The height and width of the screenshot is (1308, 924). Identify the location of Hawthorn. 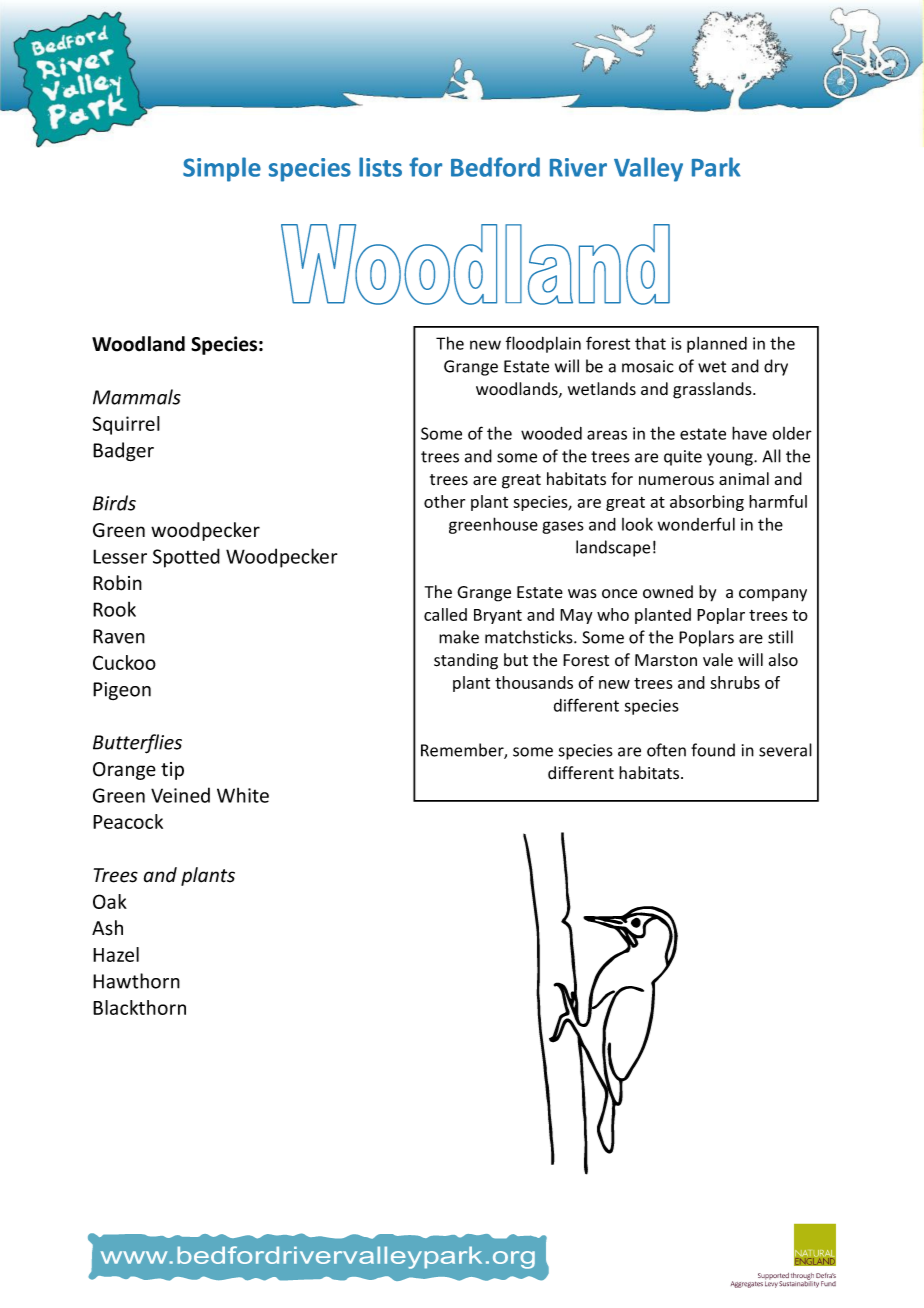
(136, 981).
